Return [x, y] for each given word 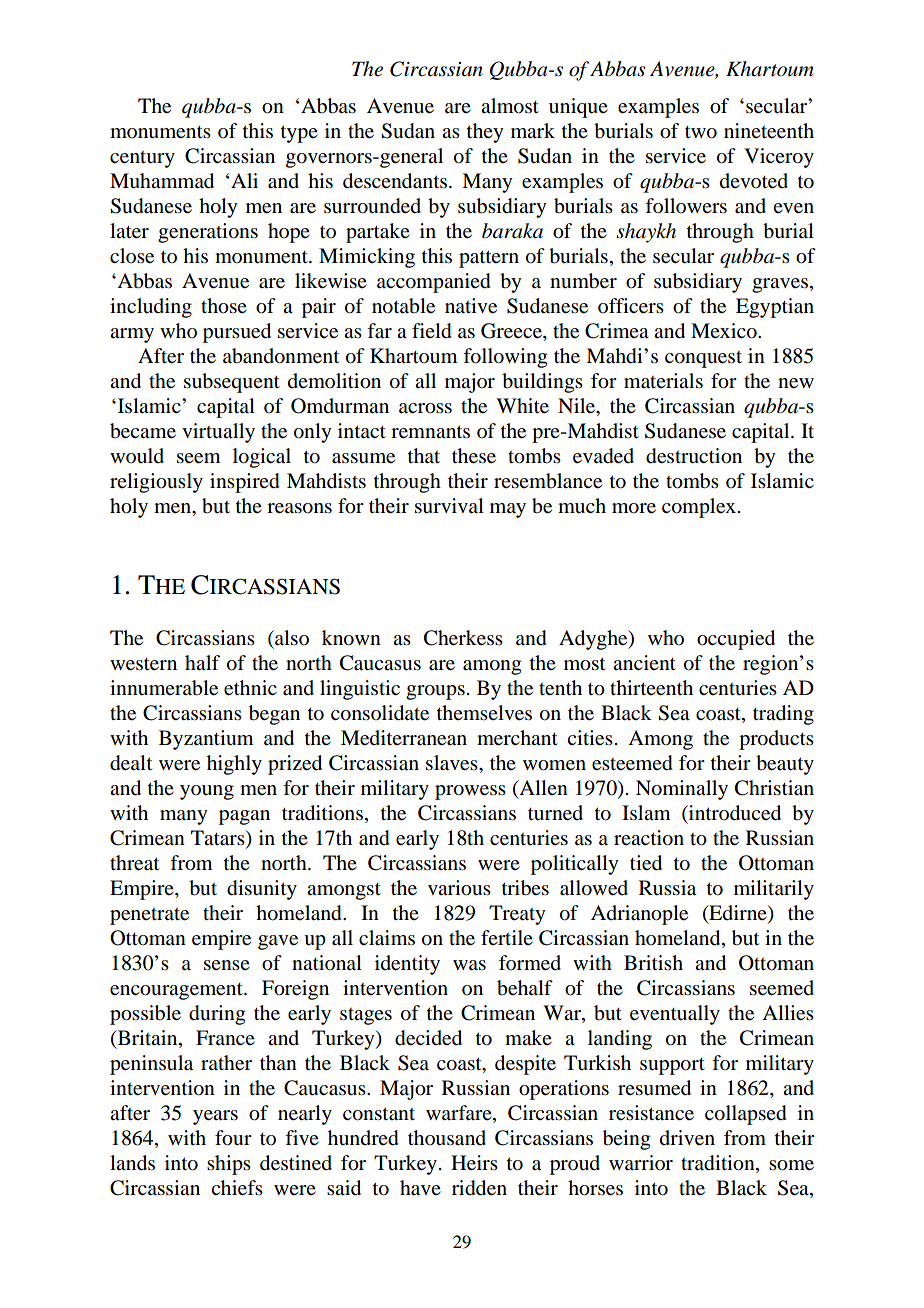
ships [229, 1165]
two [701, 132]
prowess [470, 792]
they [485, 133]
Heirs [474, 1163]
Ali [243, 180]
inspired [245, 483]
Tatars [219, 839]
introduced [734, 813]
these [474, 456]
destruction [694, 456]
